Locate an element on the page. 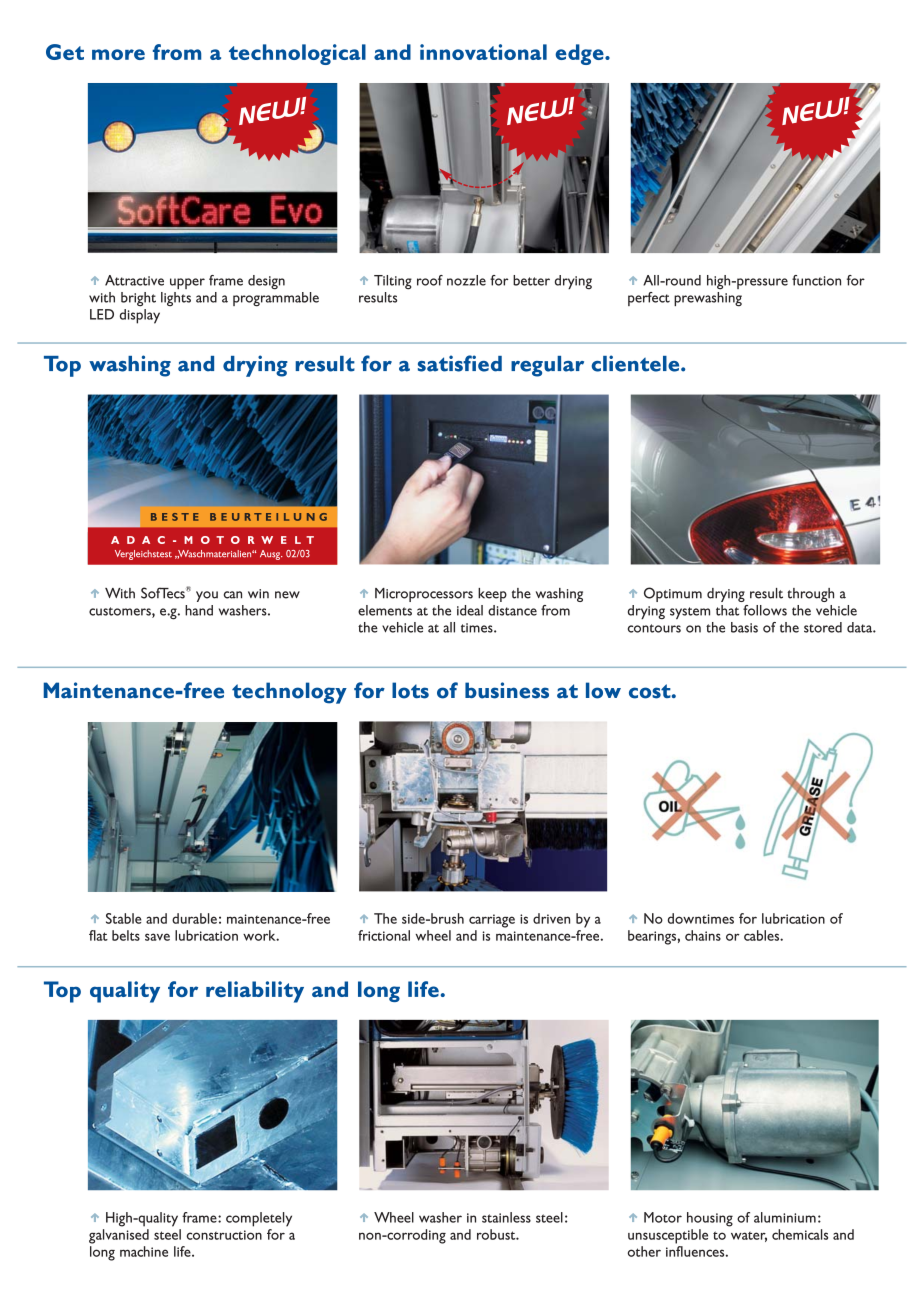 This image has width=924, height=1308. galvanised is located at coordinates (119, 1236).
